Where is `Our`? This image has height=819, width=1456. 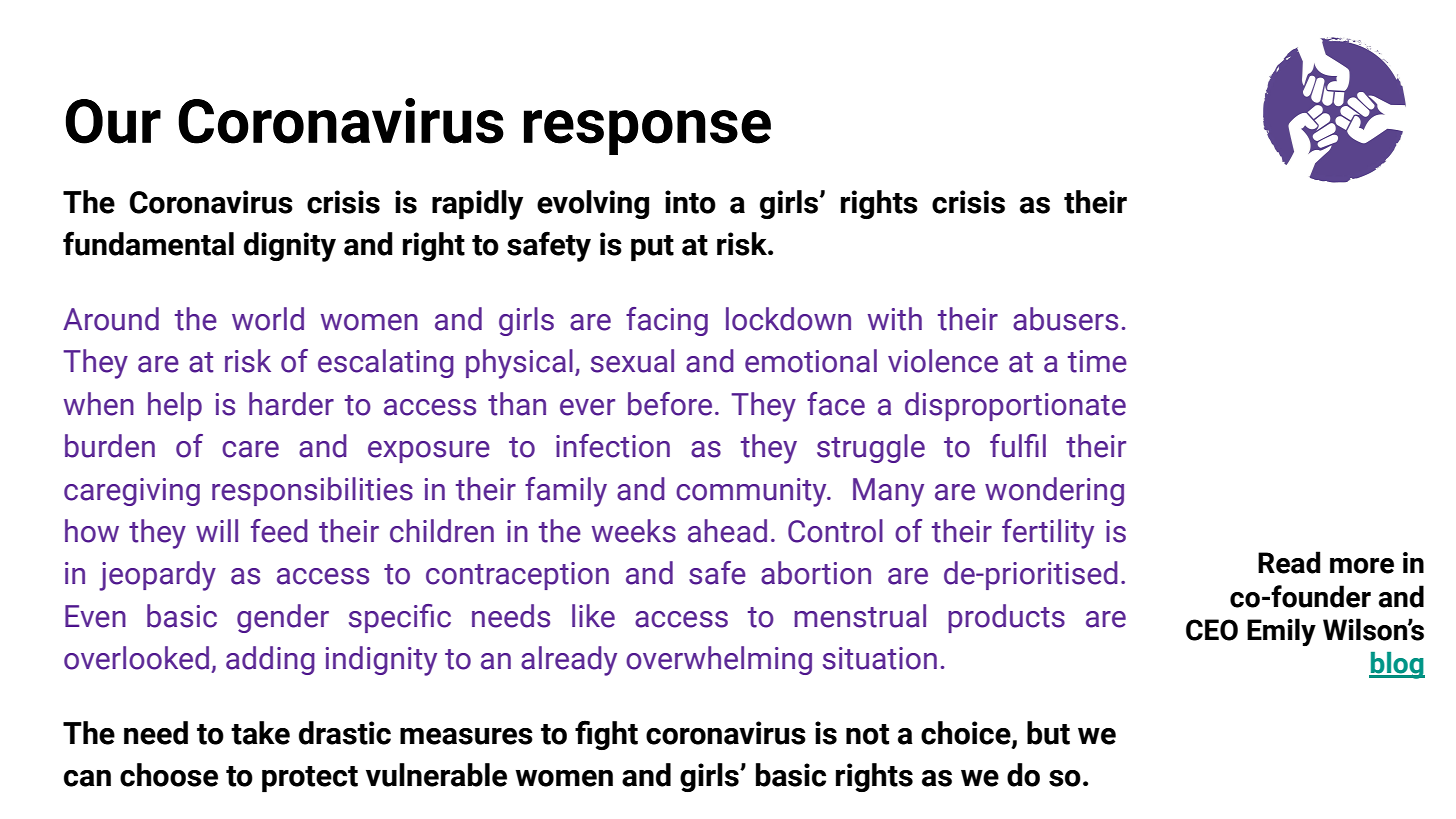
Our is located at coordinates (113, 121).
